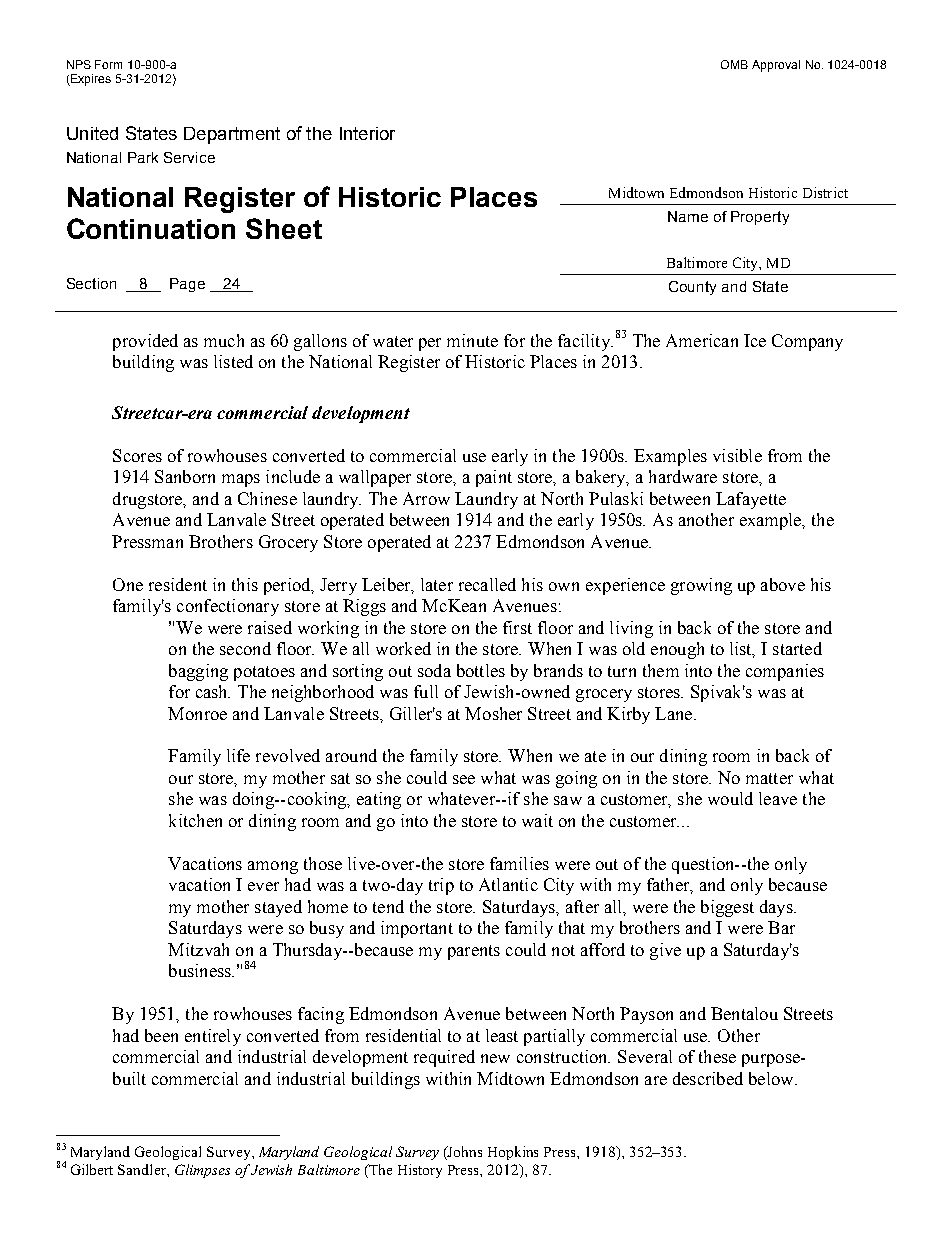 The height and width of the page is (1233, 952). Describe the element at coordinates (367, 133) in the page. I see `Interior` at that location.
